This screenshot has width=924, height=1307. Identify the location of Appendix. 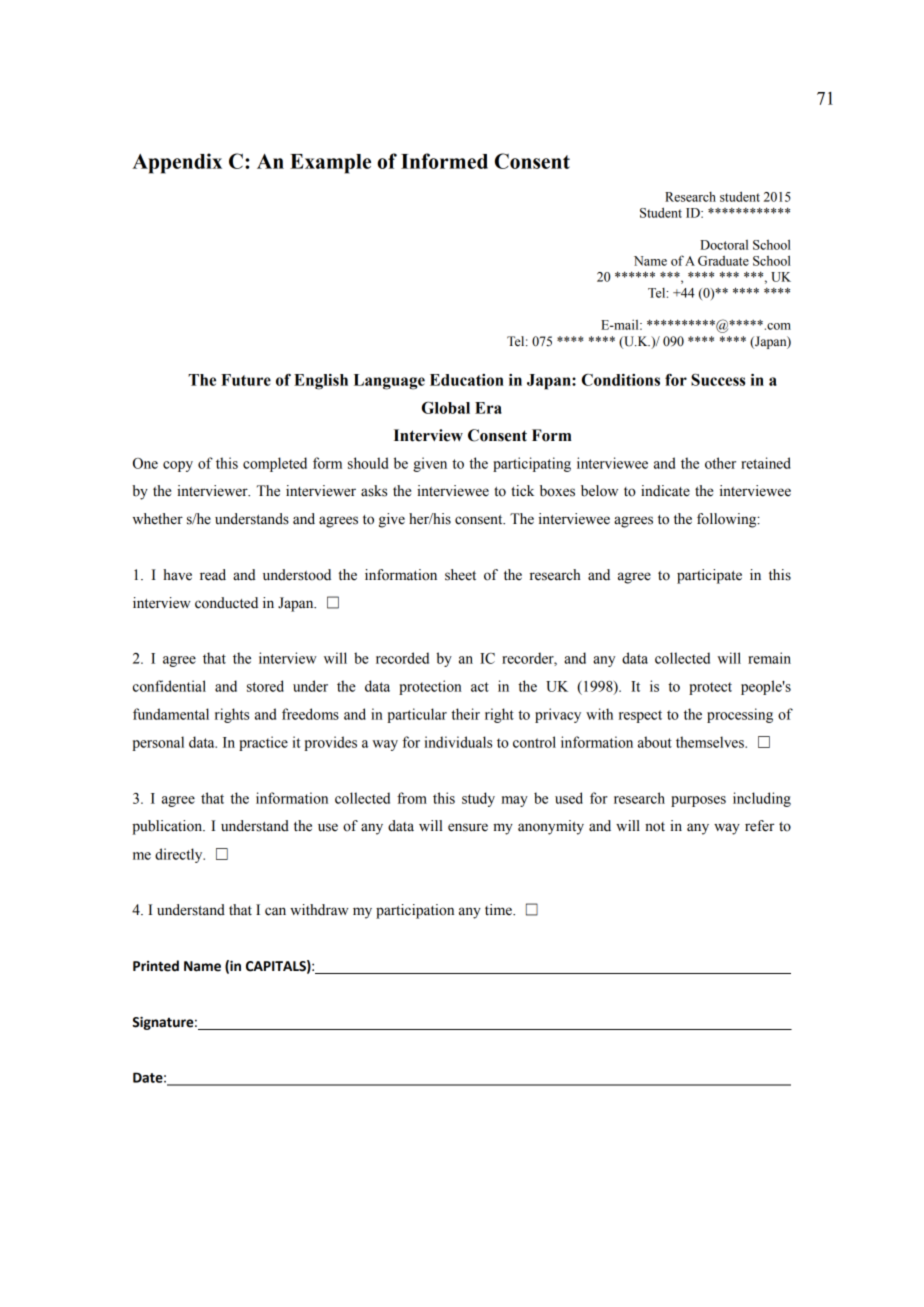
(177, 163).
